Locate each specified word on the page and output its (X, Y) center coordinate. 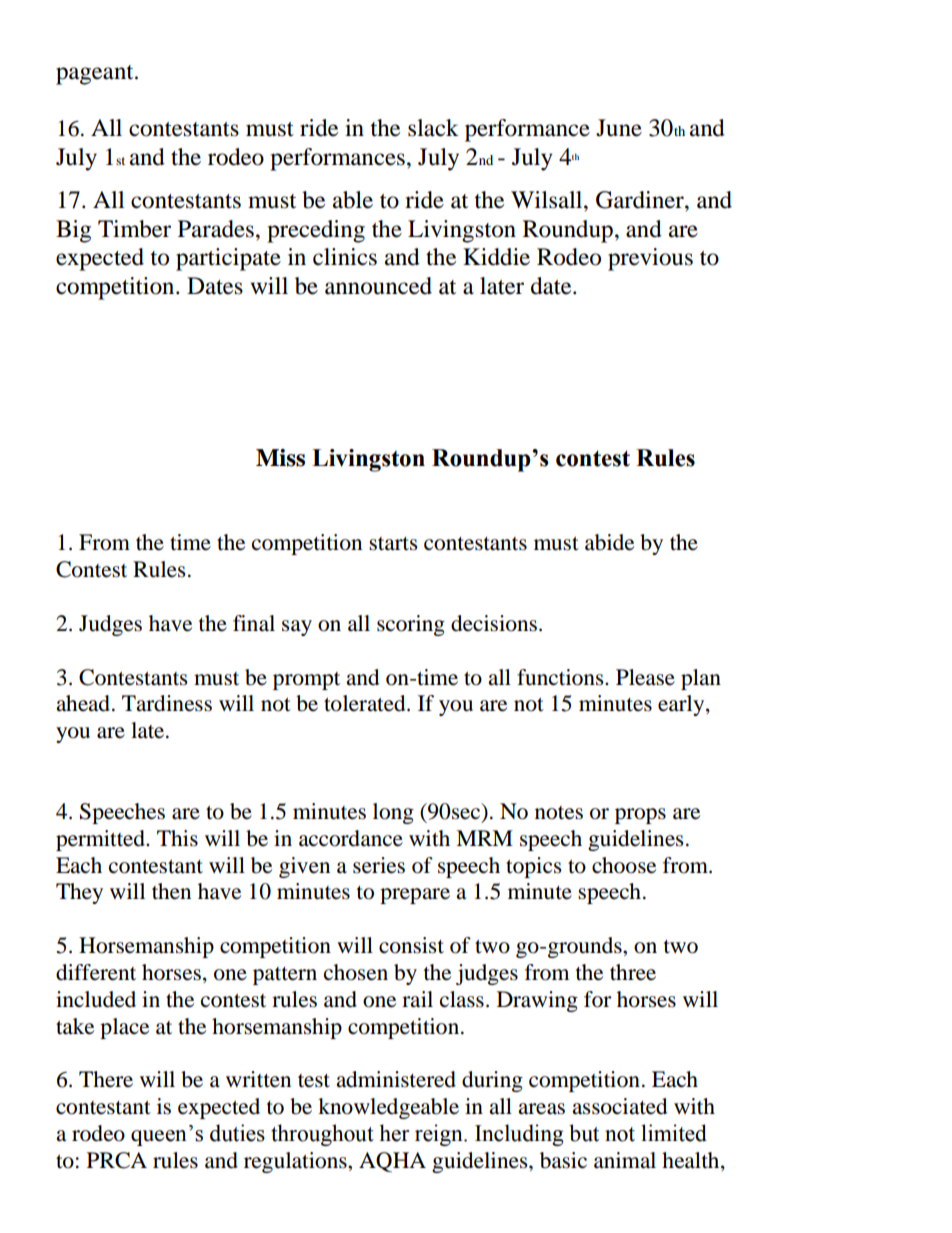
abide (609, 542)
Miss (280, 458)
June (619, 128)
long (393, 813)
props (640, 816)
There (106, 1079)
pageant (96, 75)
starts (393, 544)
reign (440, 1135)
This (177, 838)
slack (433, 128)
